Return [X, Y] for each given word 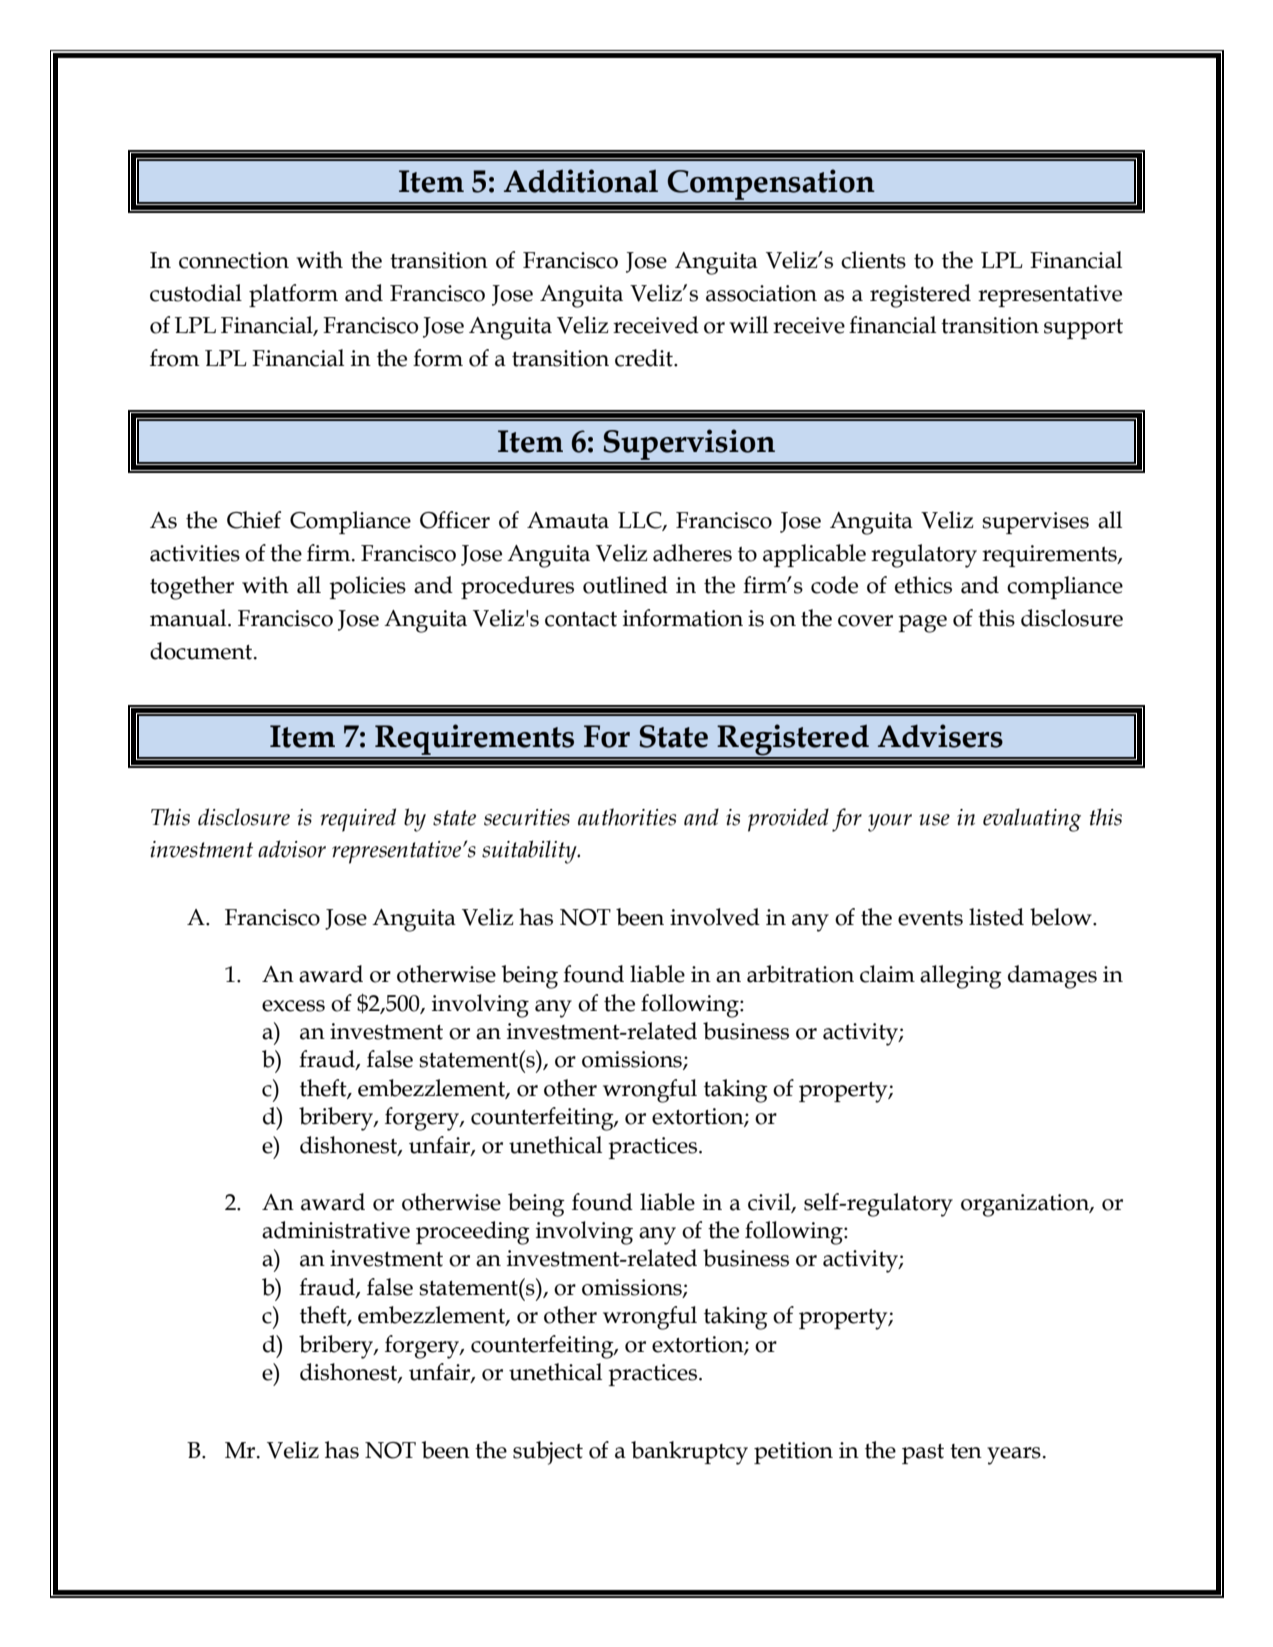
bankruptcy [689, 1453]
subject [548, 1453]
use [934, 820]
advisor [292, 849]
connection [234, 260]
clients [873, 260]
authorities [627, 817]
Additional [581, 181]
